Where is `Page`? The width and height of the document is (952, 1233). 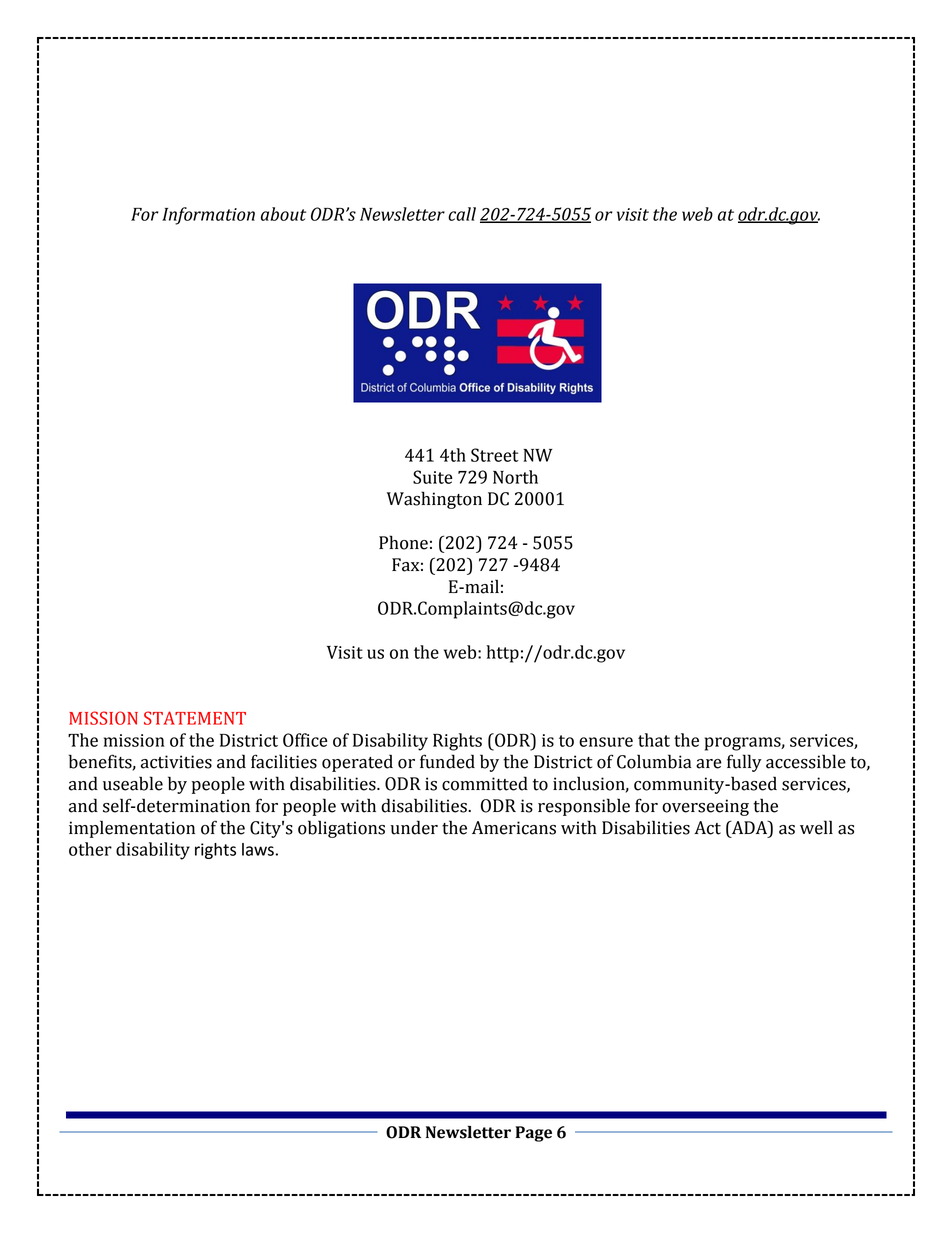
Page is located at coordinates (533, 1134).
